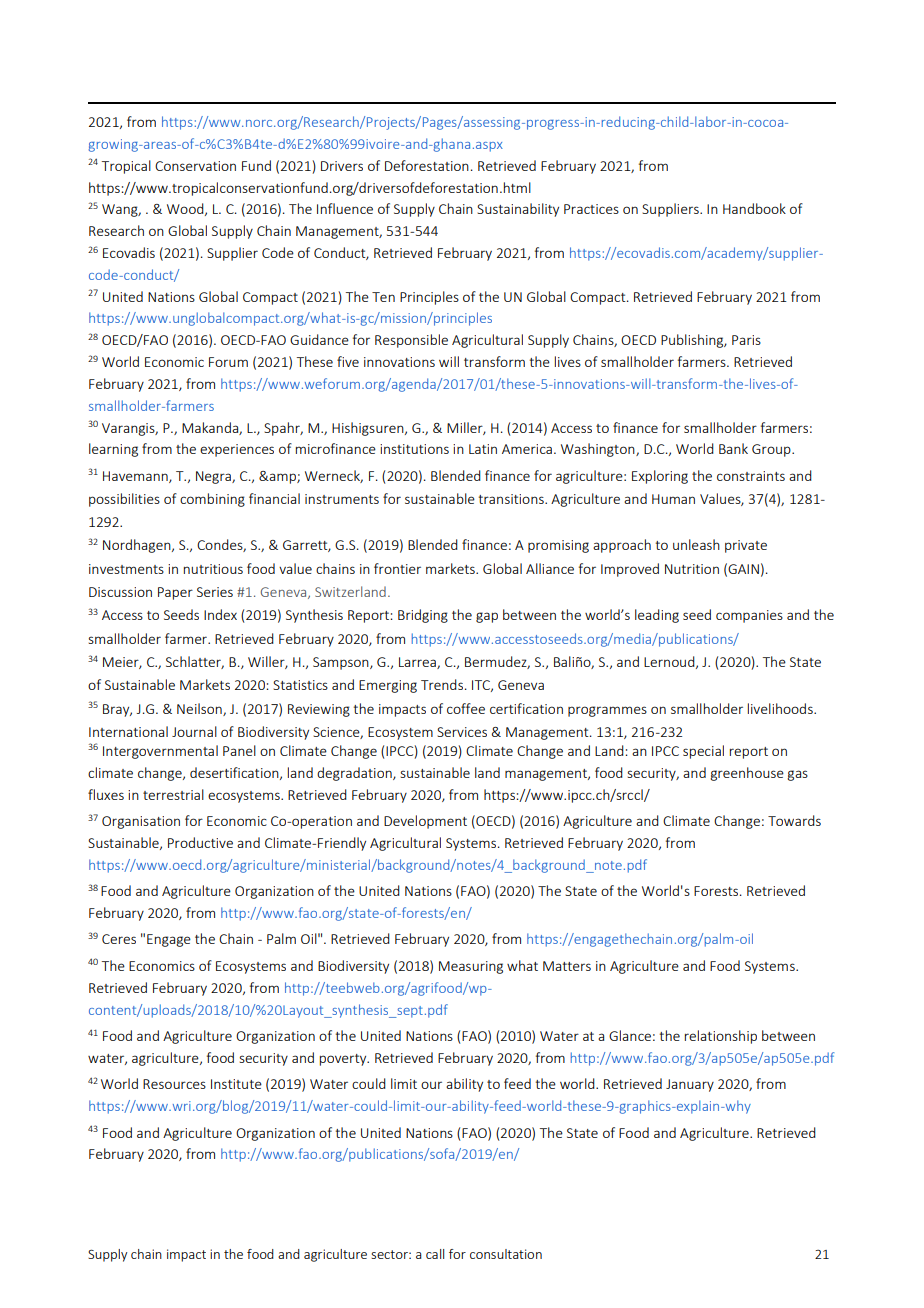 The image size is (924, 1308). Describe the element at coordinates (411, 341) in the page. I see `Responsible` at that location.
